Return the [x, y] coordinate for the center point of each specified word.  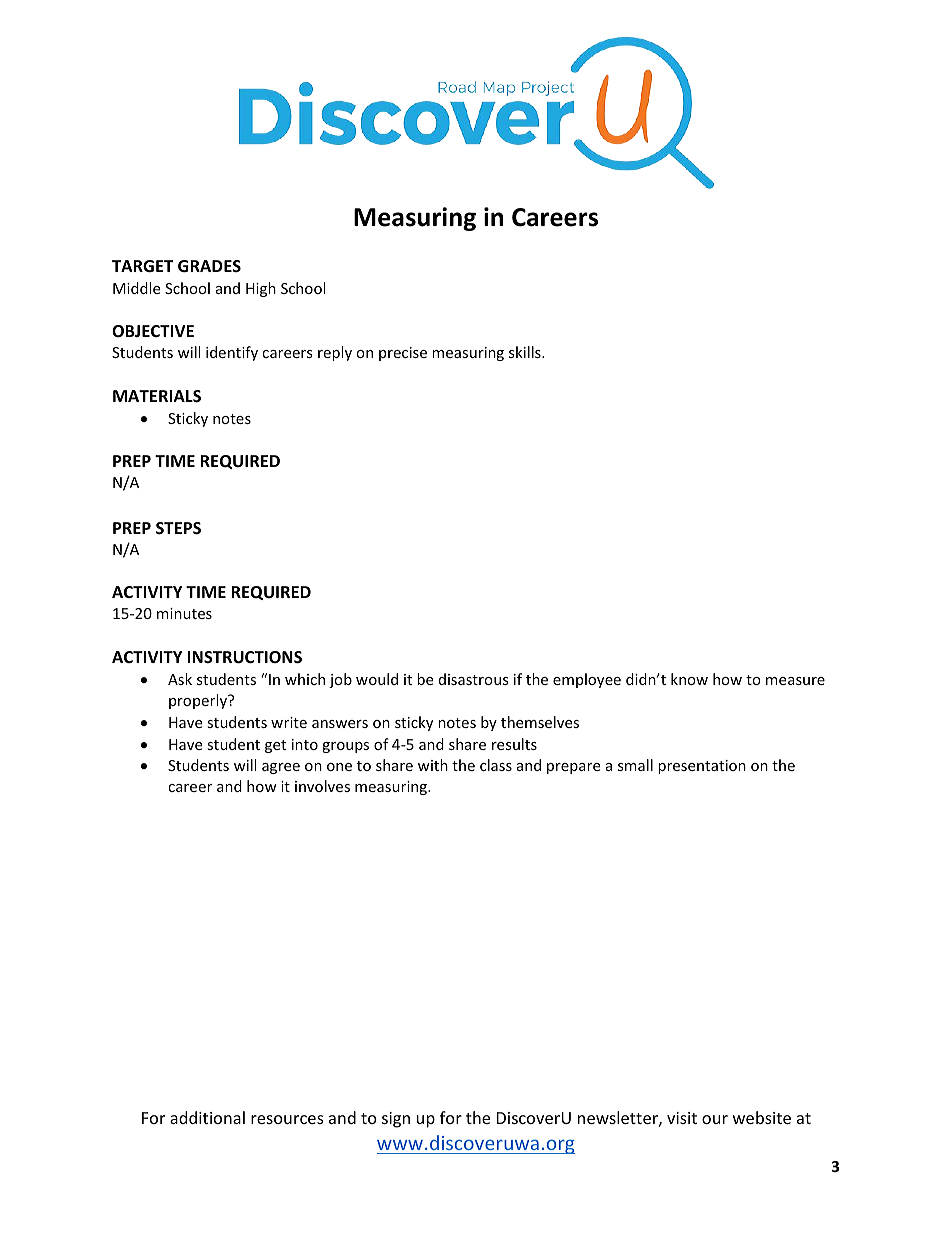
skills [526, 352]
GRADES [209, 266]
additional [207, 1117]
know [689, 679]
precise [403, 354]
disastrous [474, 679]
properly [199, 701]
